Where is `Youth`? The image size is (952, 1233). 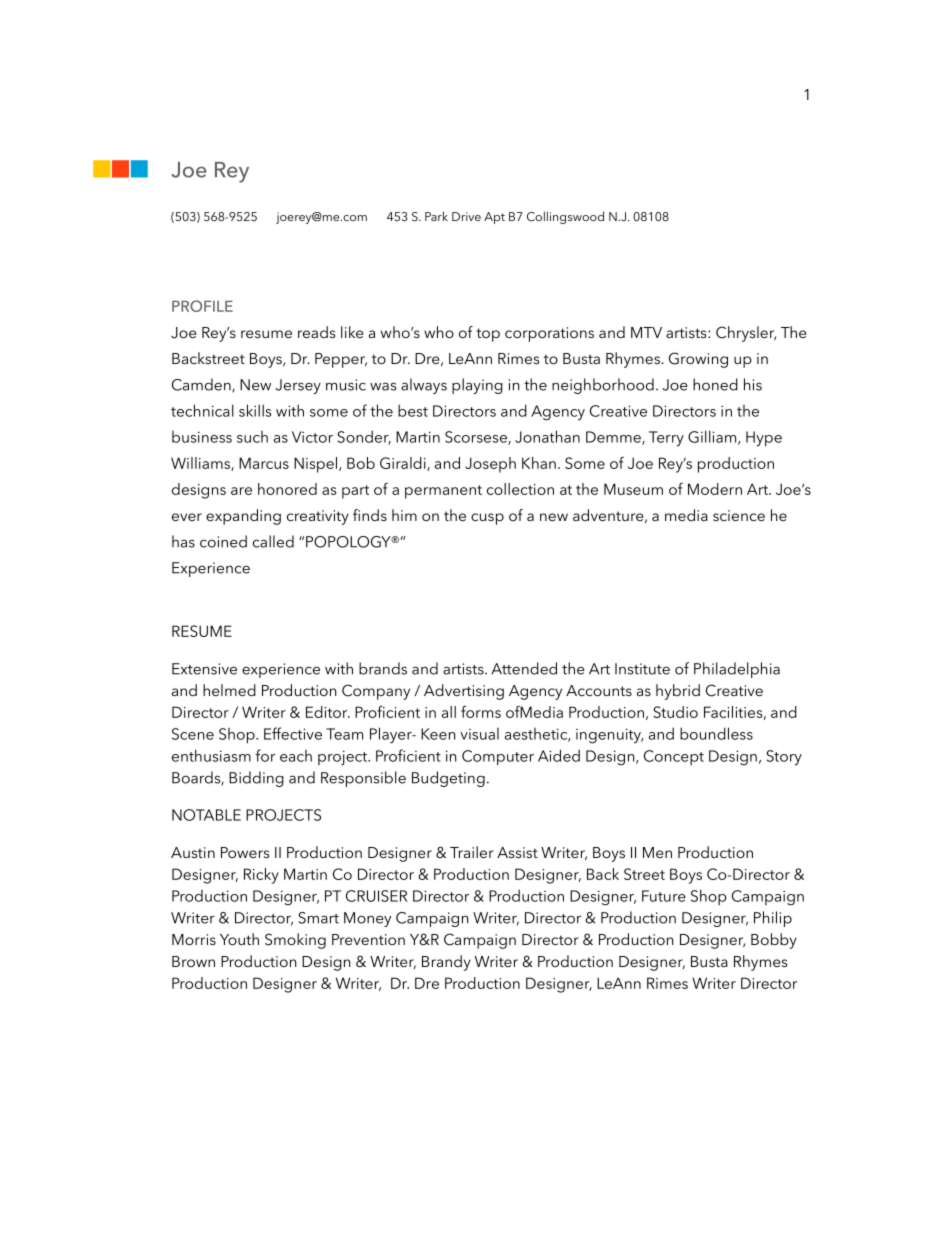
Youth is located at coordinates (239, 939).
